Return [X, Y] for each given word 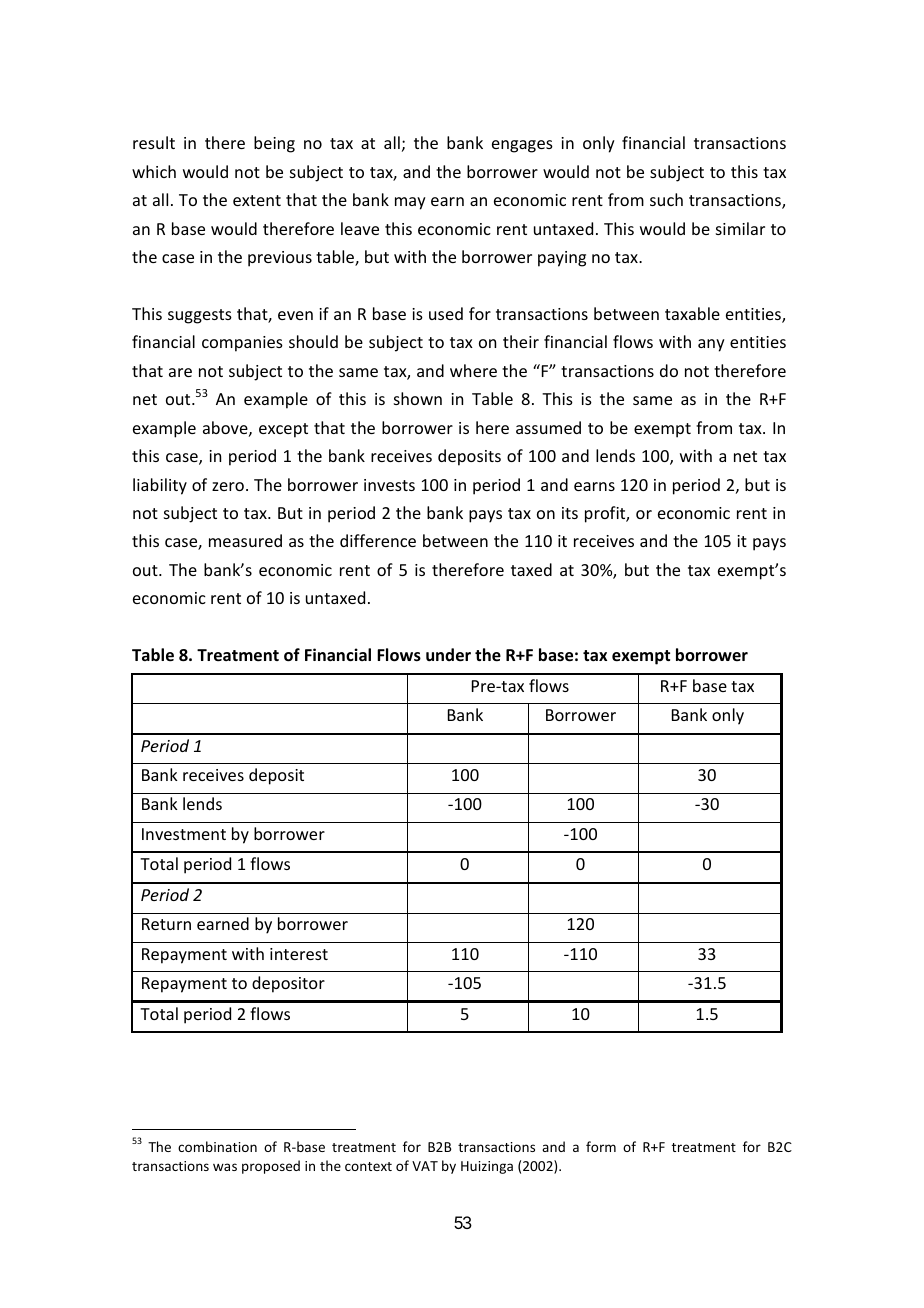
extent [257, 200]
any [711, 345]
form [601, 1146]
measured [245, 540]
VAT [425, 1166]
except [283, 430]
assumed [548, 427]
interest [299, 954]
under [448, 655]
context [368, 1166]
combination [217, 1146]
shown [418, 398]
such [666, 199]
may [410, 203]
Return [166, 924]
